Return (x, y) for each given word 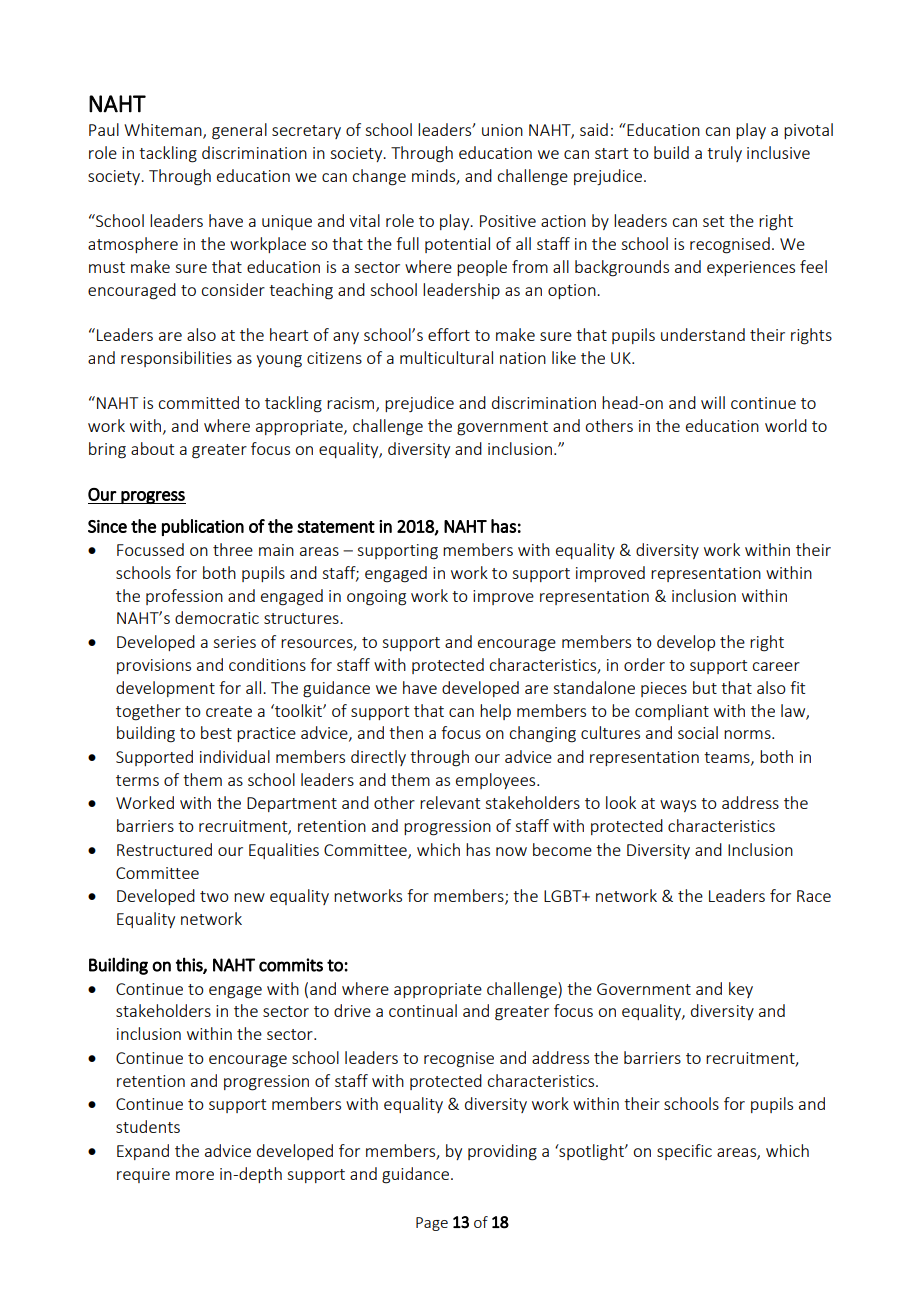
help (495, 712)
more (195, 1175)
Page (432, 1224)
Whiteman (164, 131)
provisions (154, 666)
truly (724, 154)
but (705, 687)
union (502, 130)
